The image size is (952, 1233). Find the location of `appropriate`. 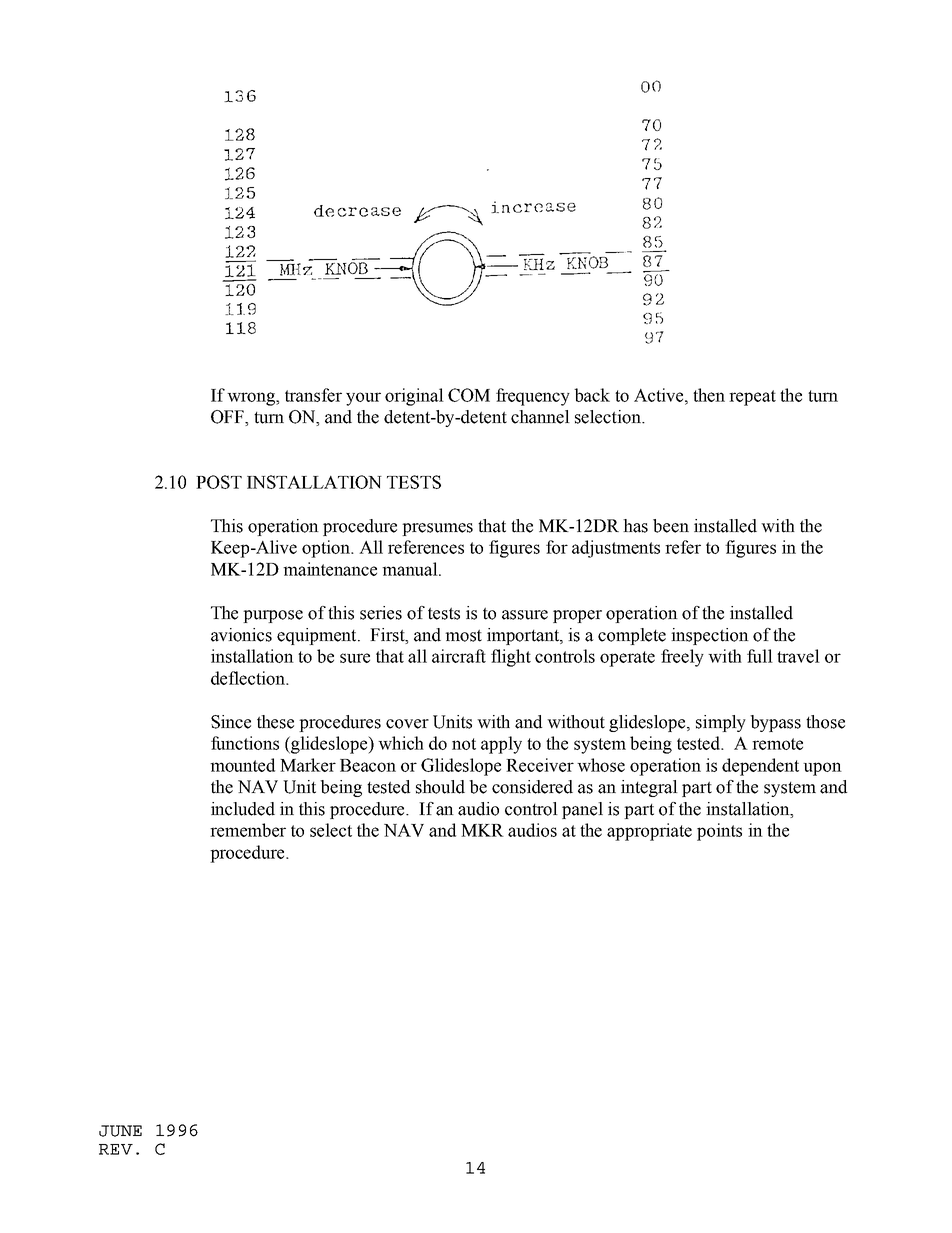

appropriate is located at coordinates (649, 832).
